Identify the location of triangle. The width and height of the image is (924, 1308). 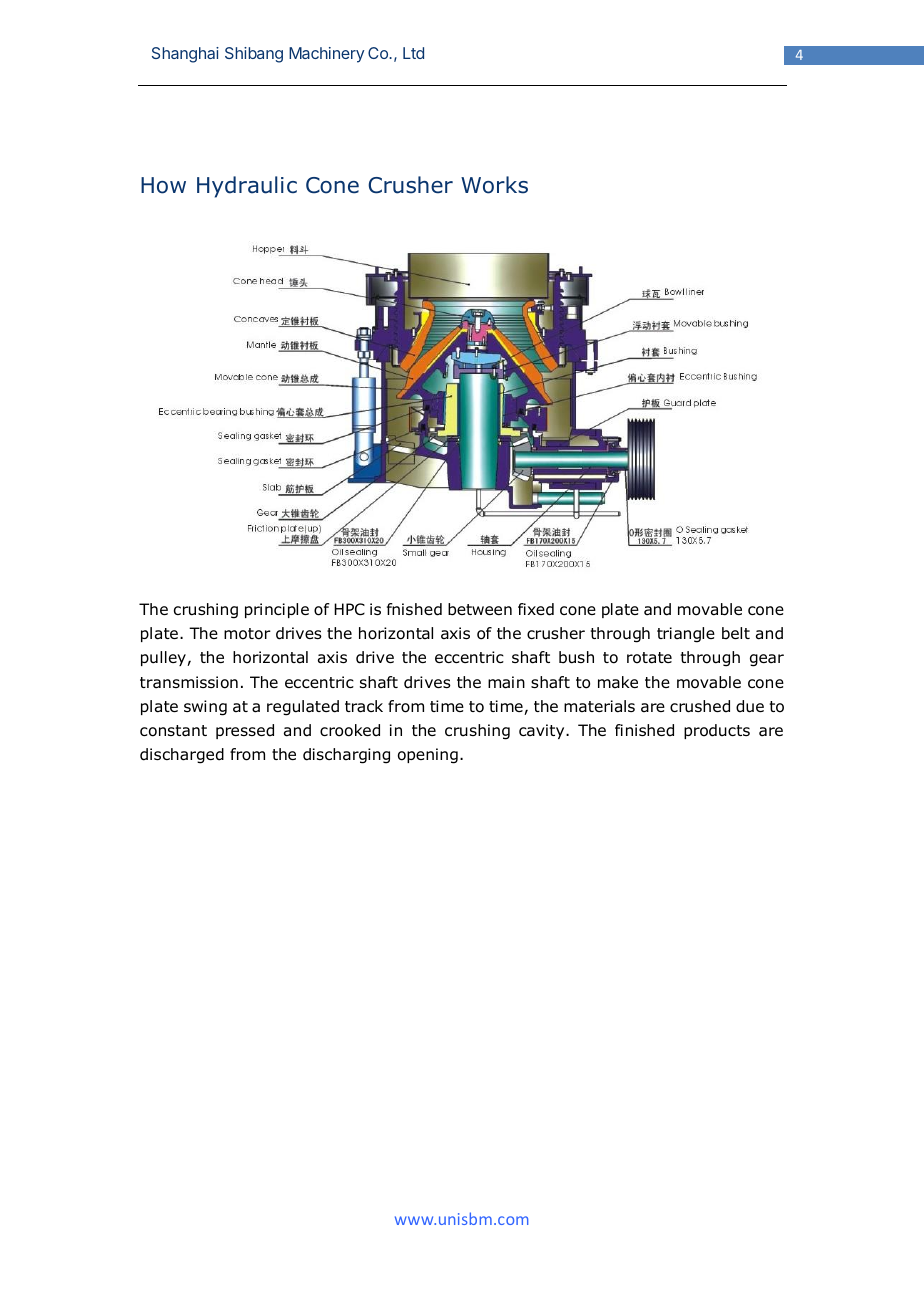
(686, 635).
